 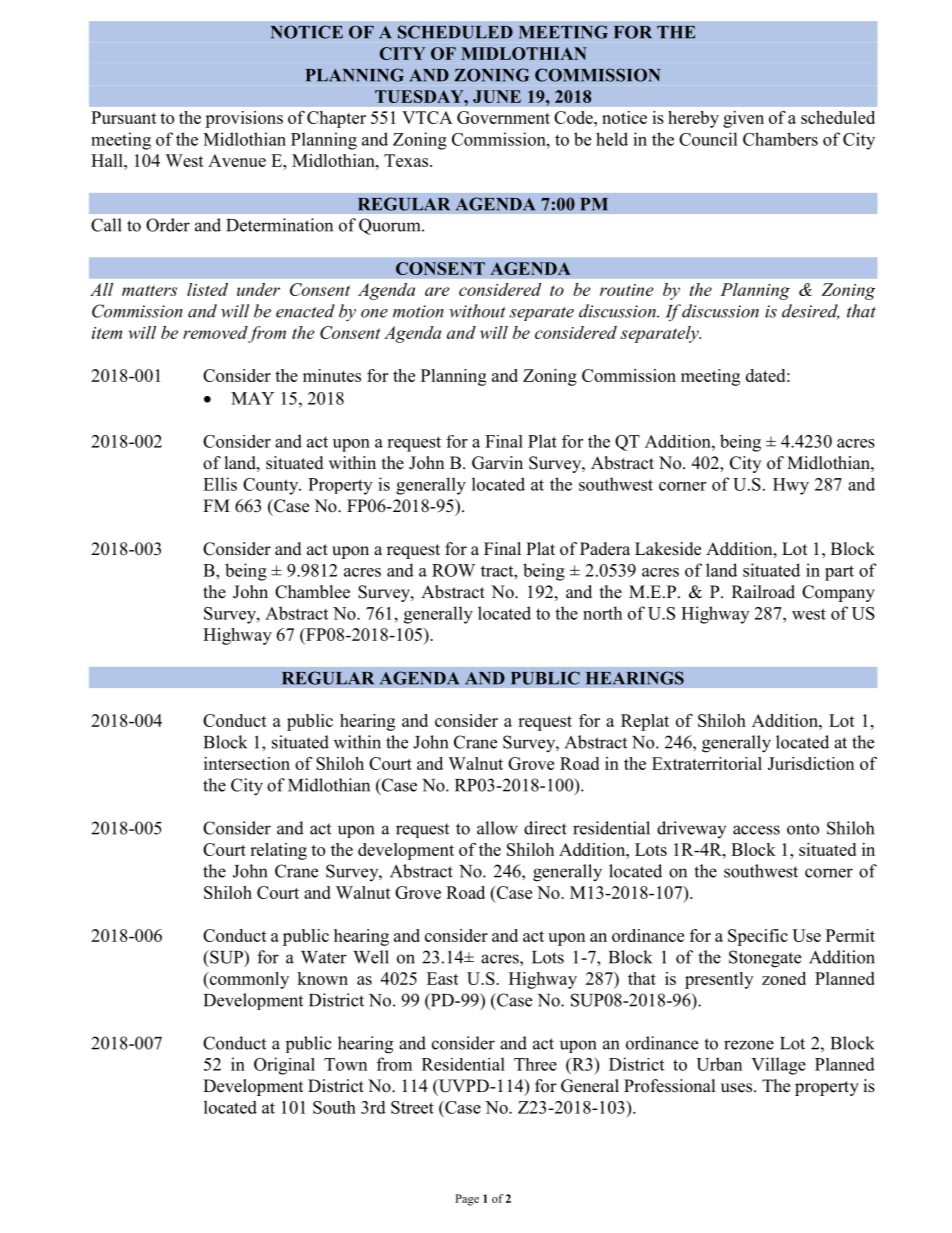 I want to click on commonly, so click(x=248, y=980).
